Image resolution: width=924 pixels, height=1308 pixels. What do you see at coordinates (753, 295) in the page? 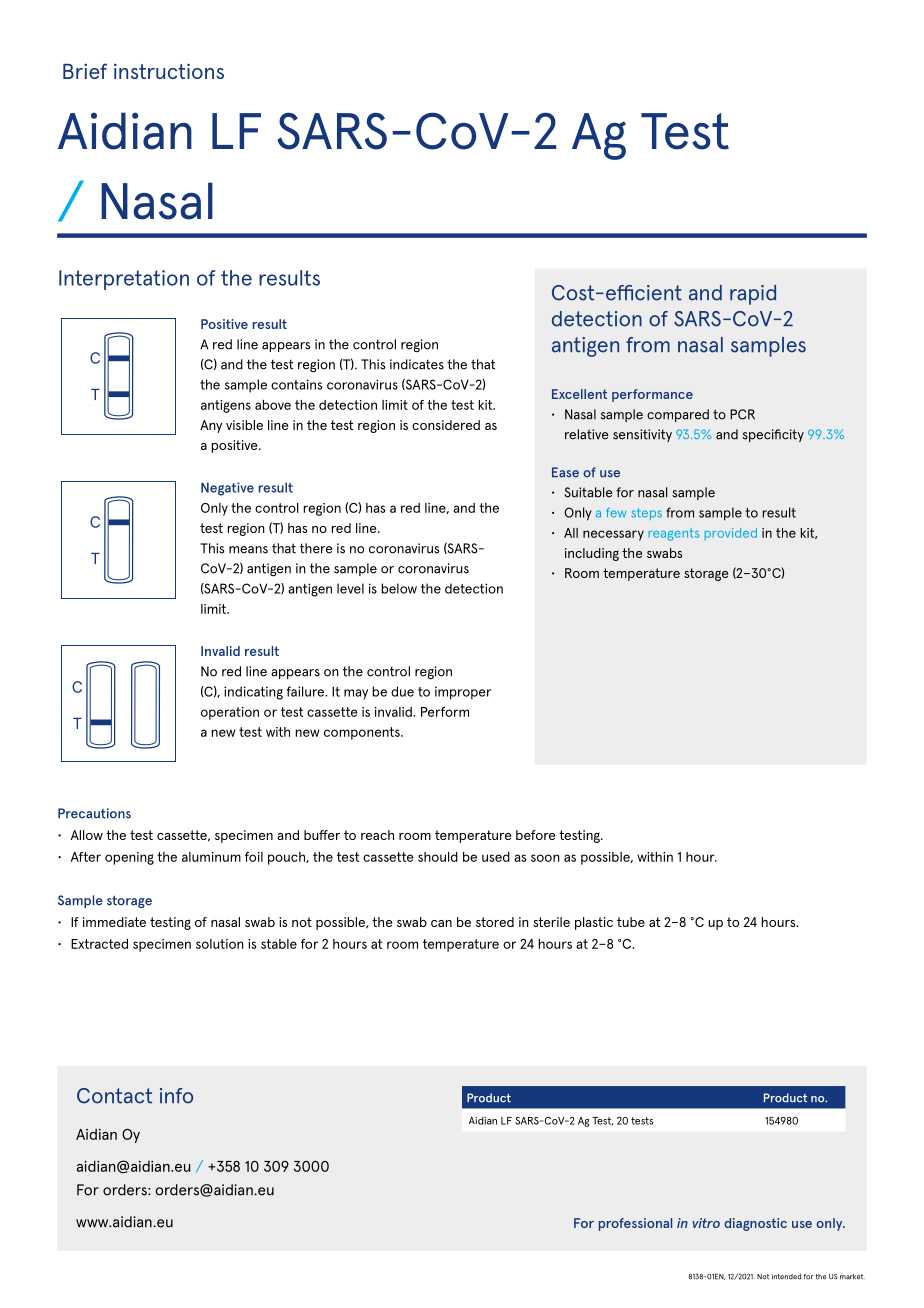
I see `rapid` at bounding box center [753, 295].
